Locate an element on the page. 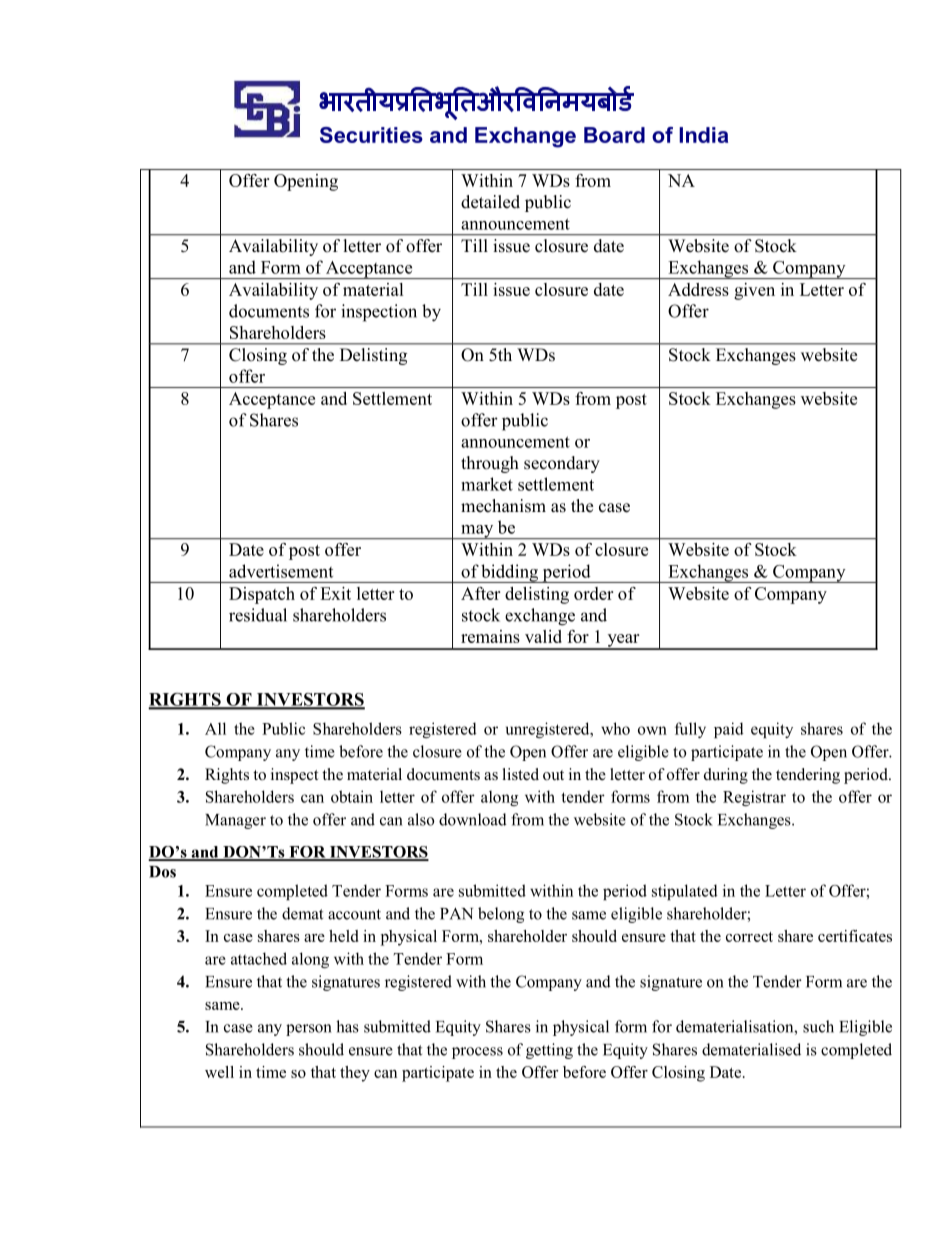 The image size is (952, 1233). Securities is located at coordinates (371, 135).
